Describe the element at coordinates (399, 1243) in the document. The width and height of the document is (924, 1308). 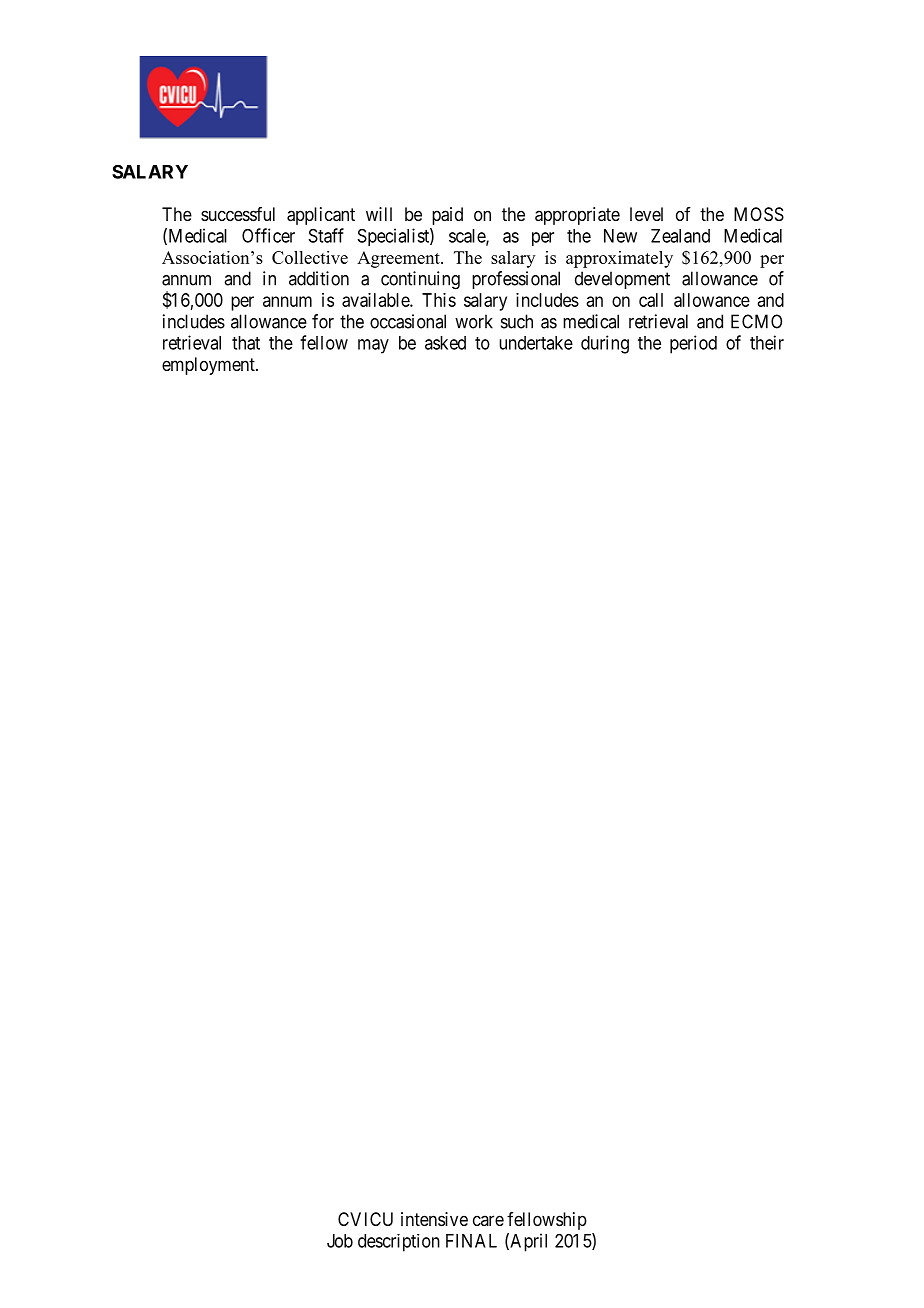
I see `description` at that location.
